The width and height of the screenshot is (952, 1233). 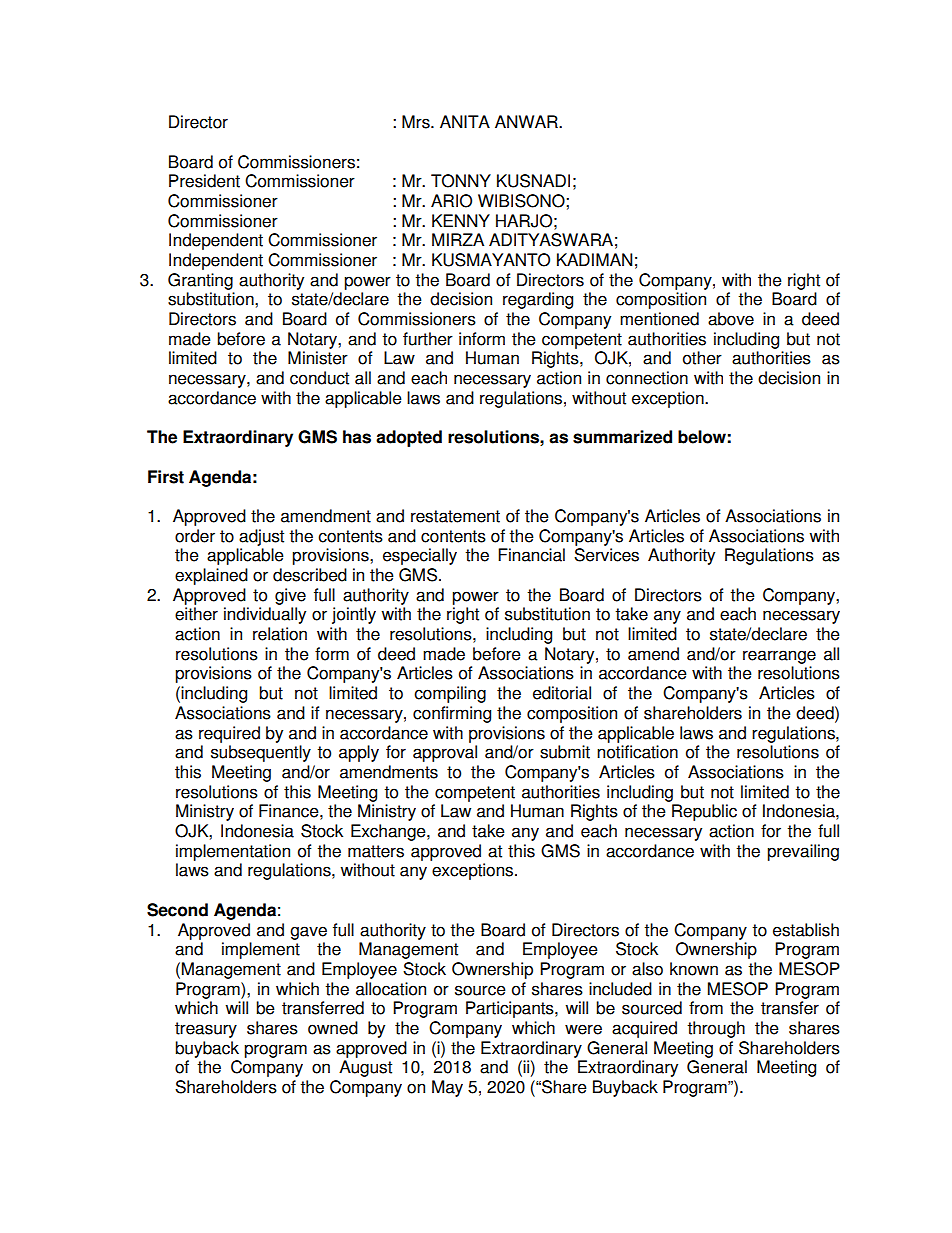 I want to click on below, so click(x=702, y=437).
